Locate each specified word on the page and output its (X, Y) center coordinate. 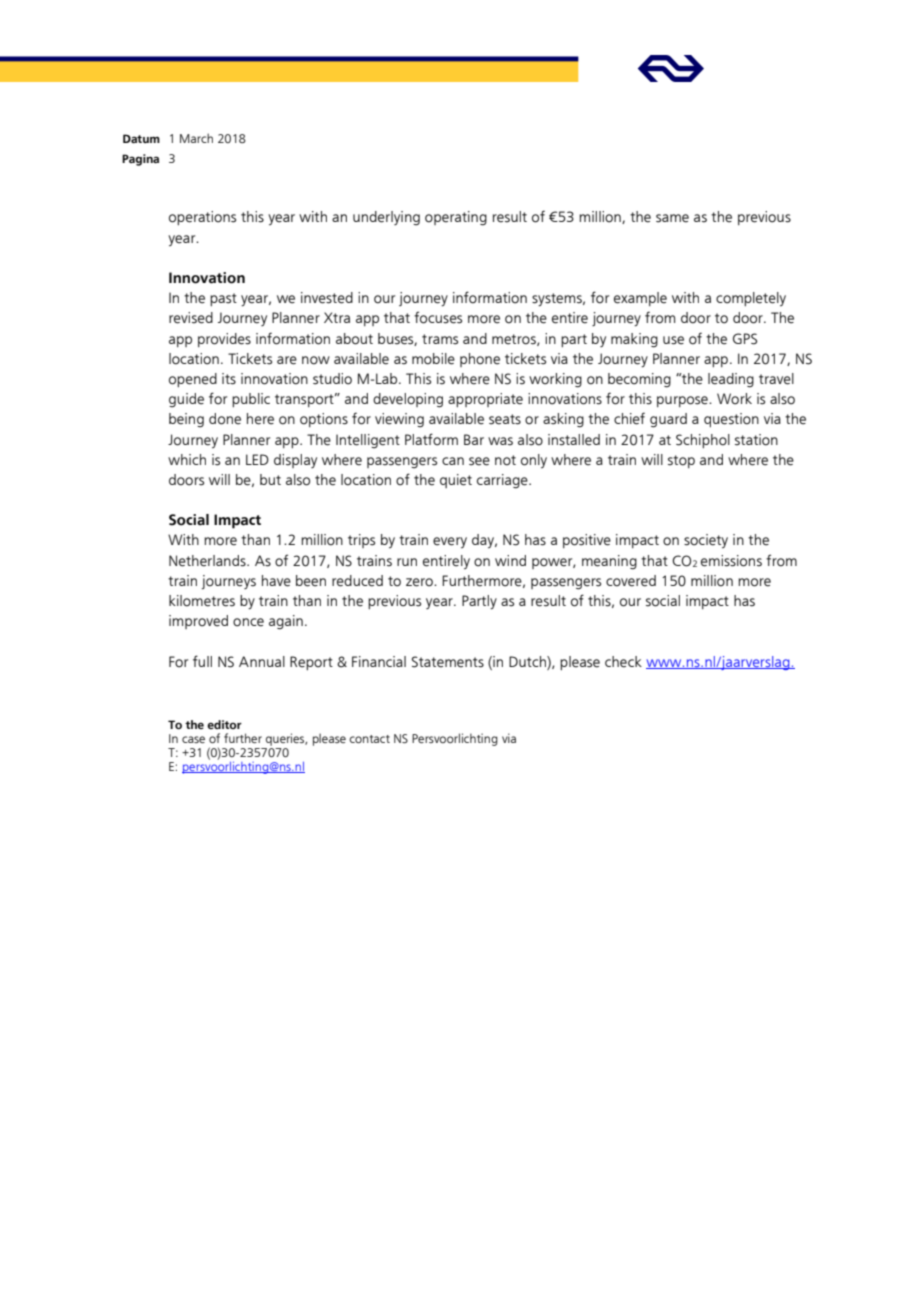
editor (224, 724)
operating (456, 218)
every (450, 542)
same (672, 218)
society (706, 541)
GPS (745, 339)
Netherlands (208, 561)
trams (440, 339)
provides (224, 340)
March (196, 138)
